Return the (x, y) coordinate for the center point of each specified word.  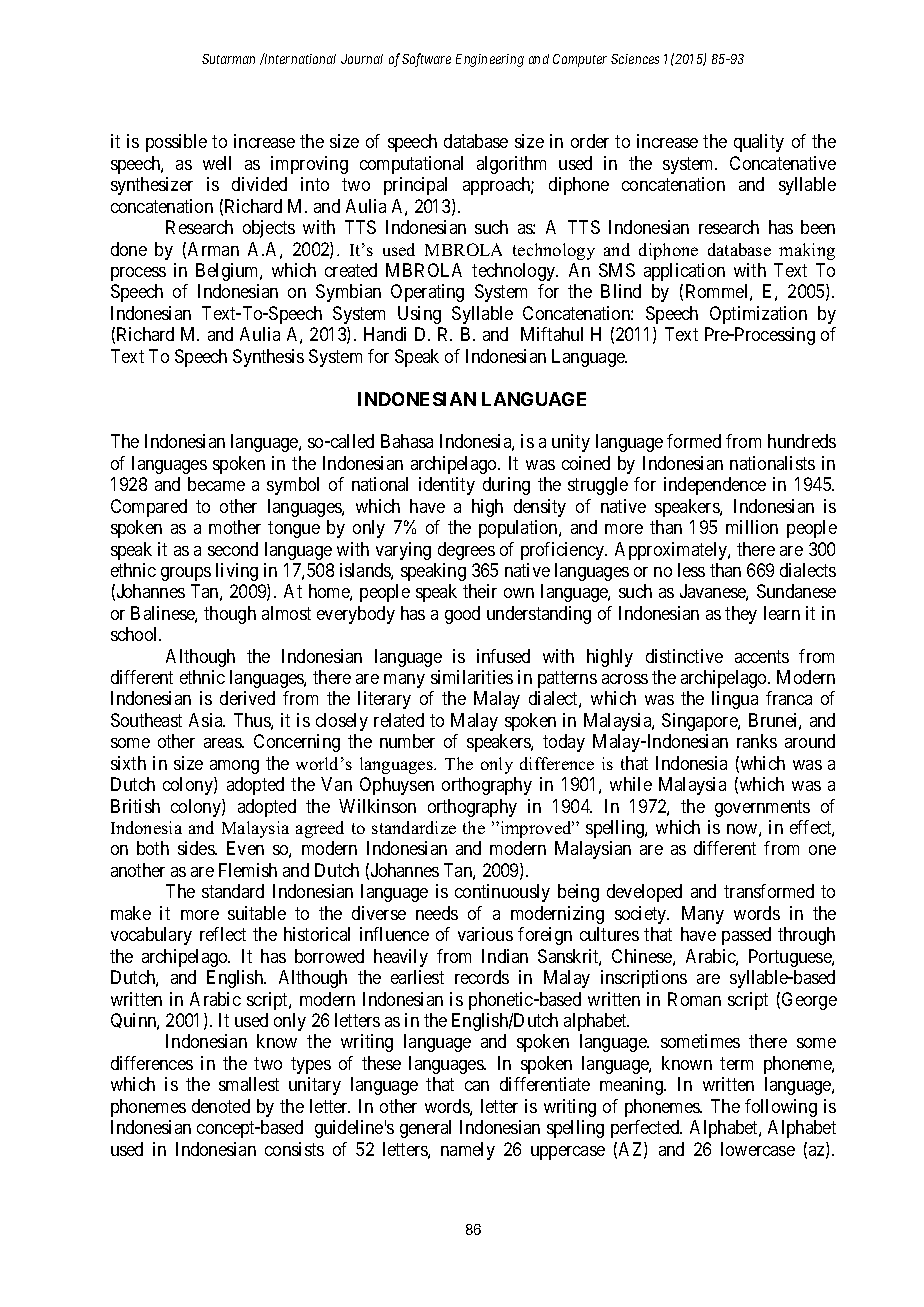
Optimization (758, 315)
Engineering (490, 60)
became (216, 484)
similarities (472, 677)
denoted (221, 1106)
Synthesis (268, 358)
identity (447, 486)
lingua (735, 700)
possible (176, 143)
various (485, 934)
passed (746, 936)
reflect (223, 934)
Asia (207, 720)
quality (759, 143)
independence (715, 486)
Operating (427, 293)
